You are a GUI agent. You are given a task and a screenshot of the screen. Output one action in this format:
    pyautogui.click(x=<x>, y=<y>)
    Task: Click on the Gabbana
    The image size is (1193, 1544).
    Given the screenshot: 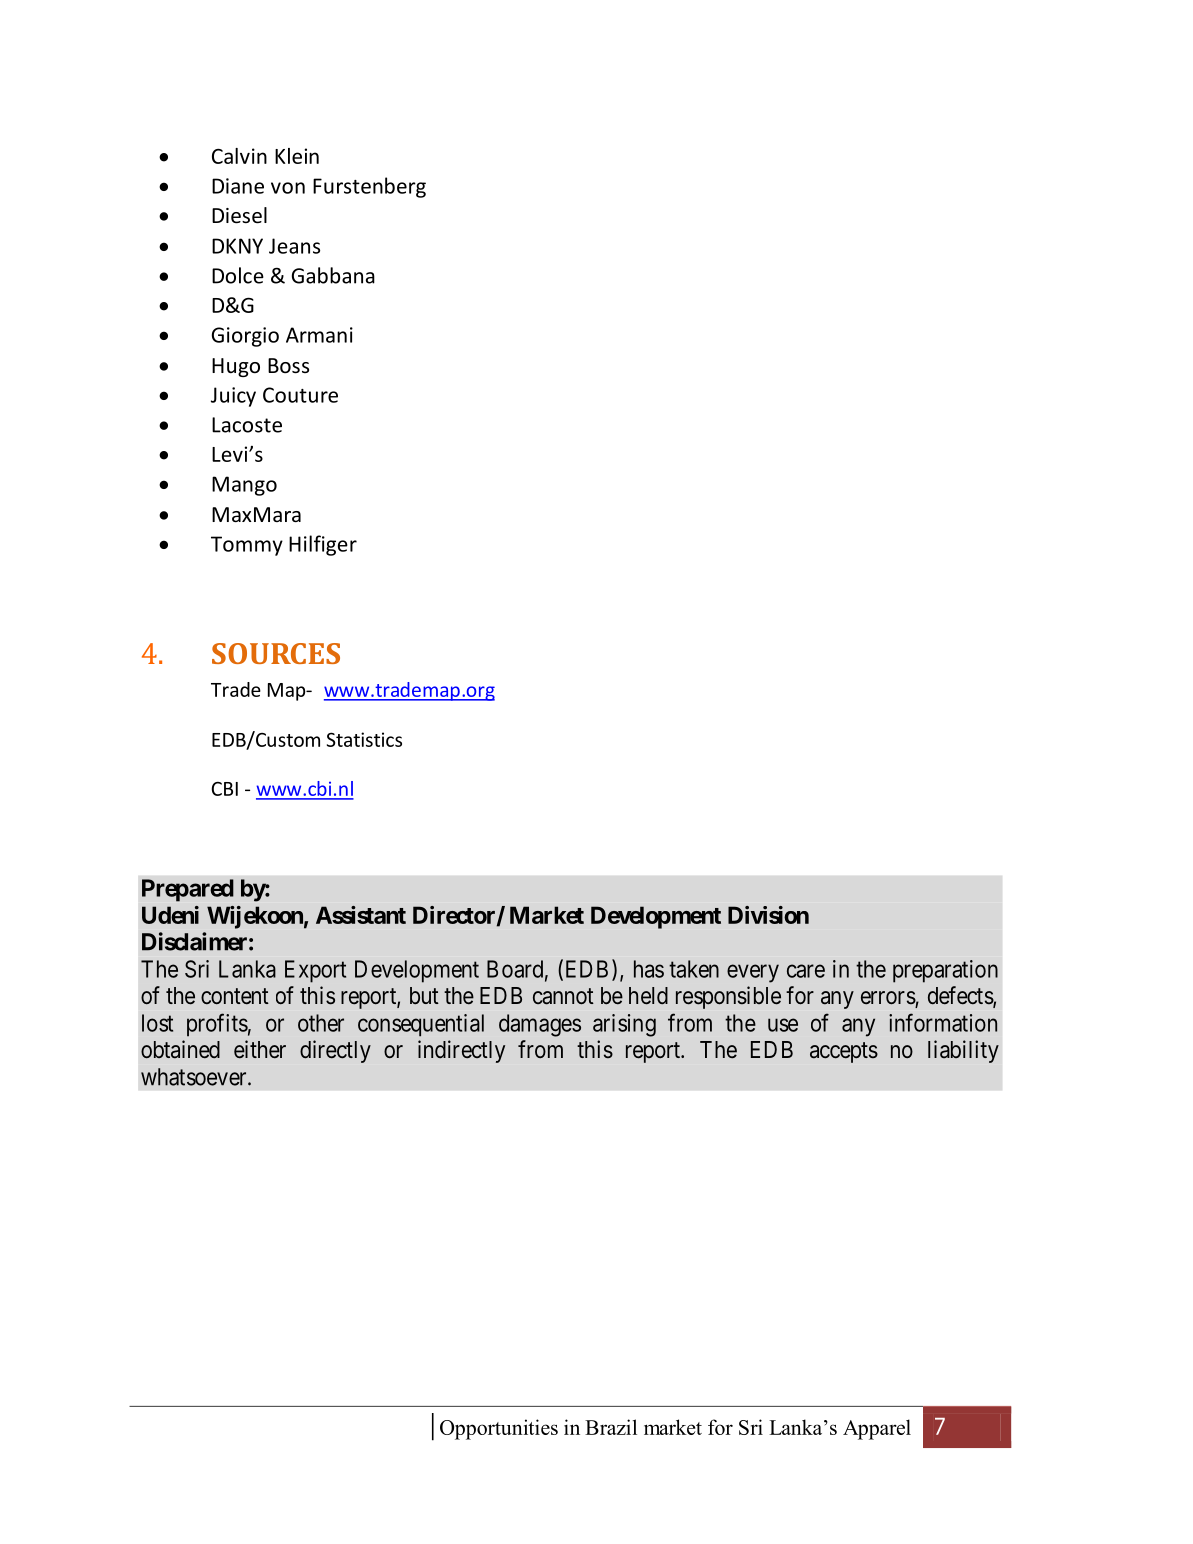 What is the action you would take?
    pyautogui.click(x=333, y=275)
